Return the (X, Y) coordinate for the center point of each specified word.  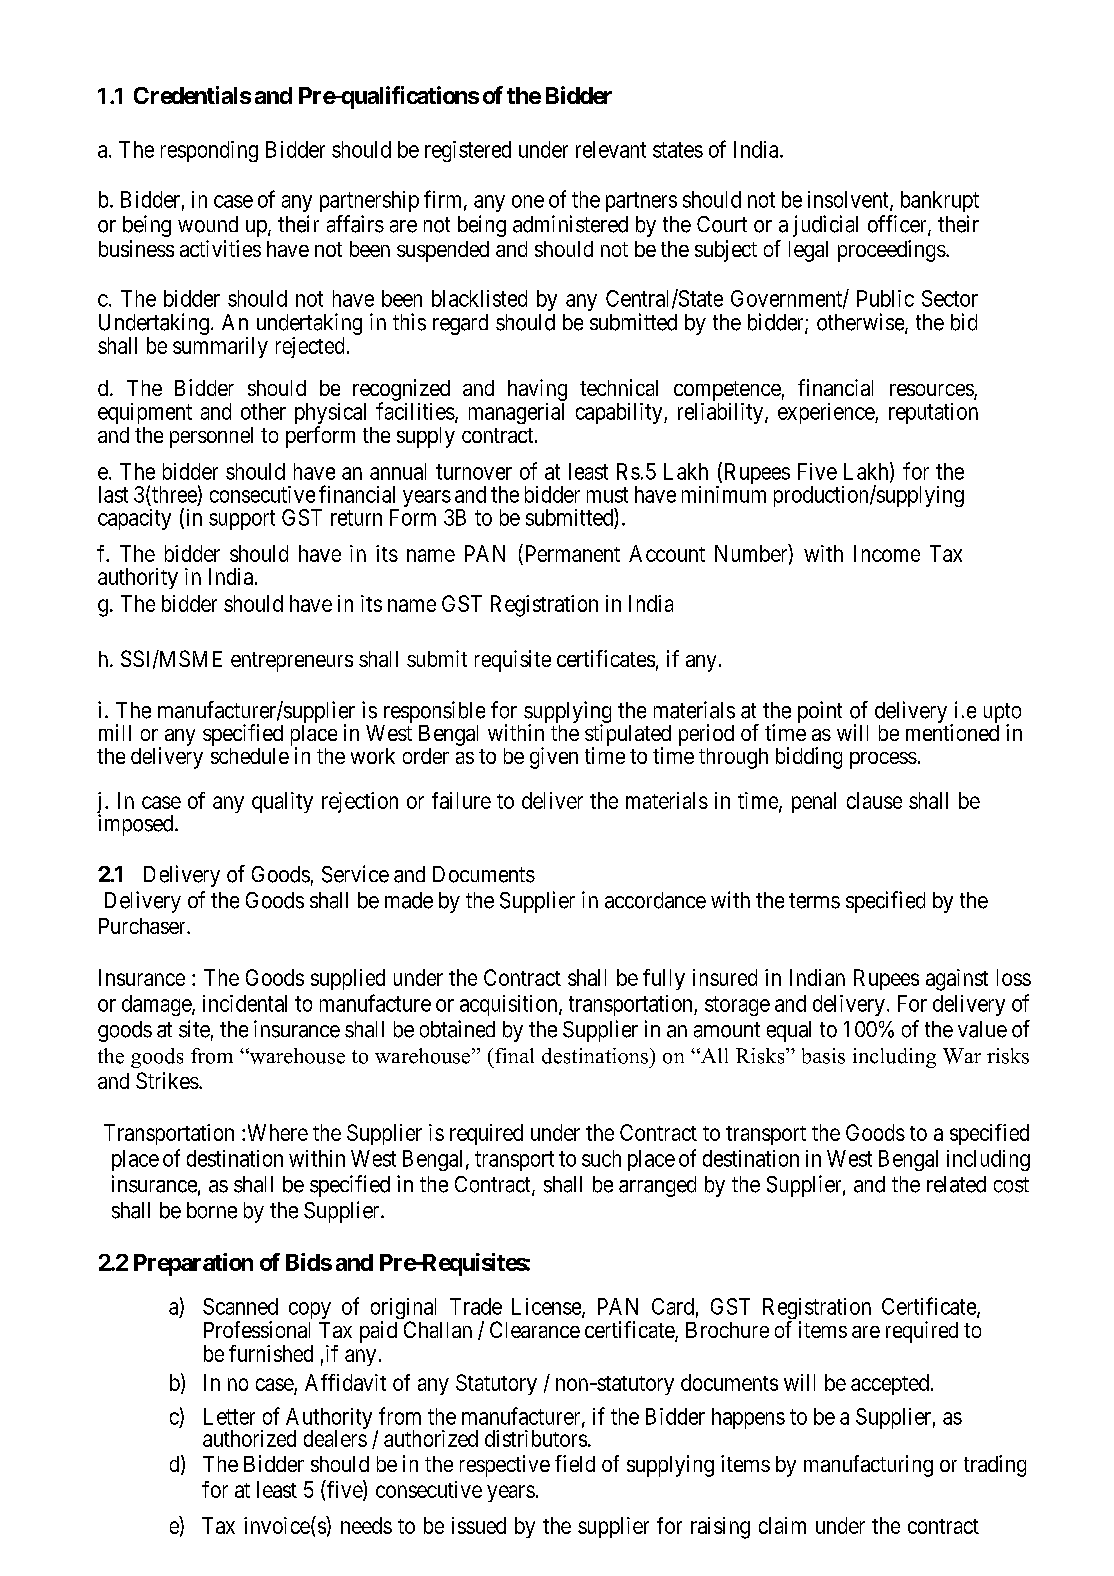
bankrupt (940, 201)
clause (874, 800)
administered (570, 224)
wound (208, 224)
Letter (229, 1416)
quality (282, 802)
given (554, 758)
